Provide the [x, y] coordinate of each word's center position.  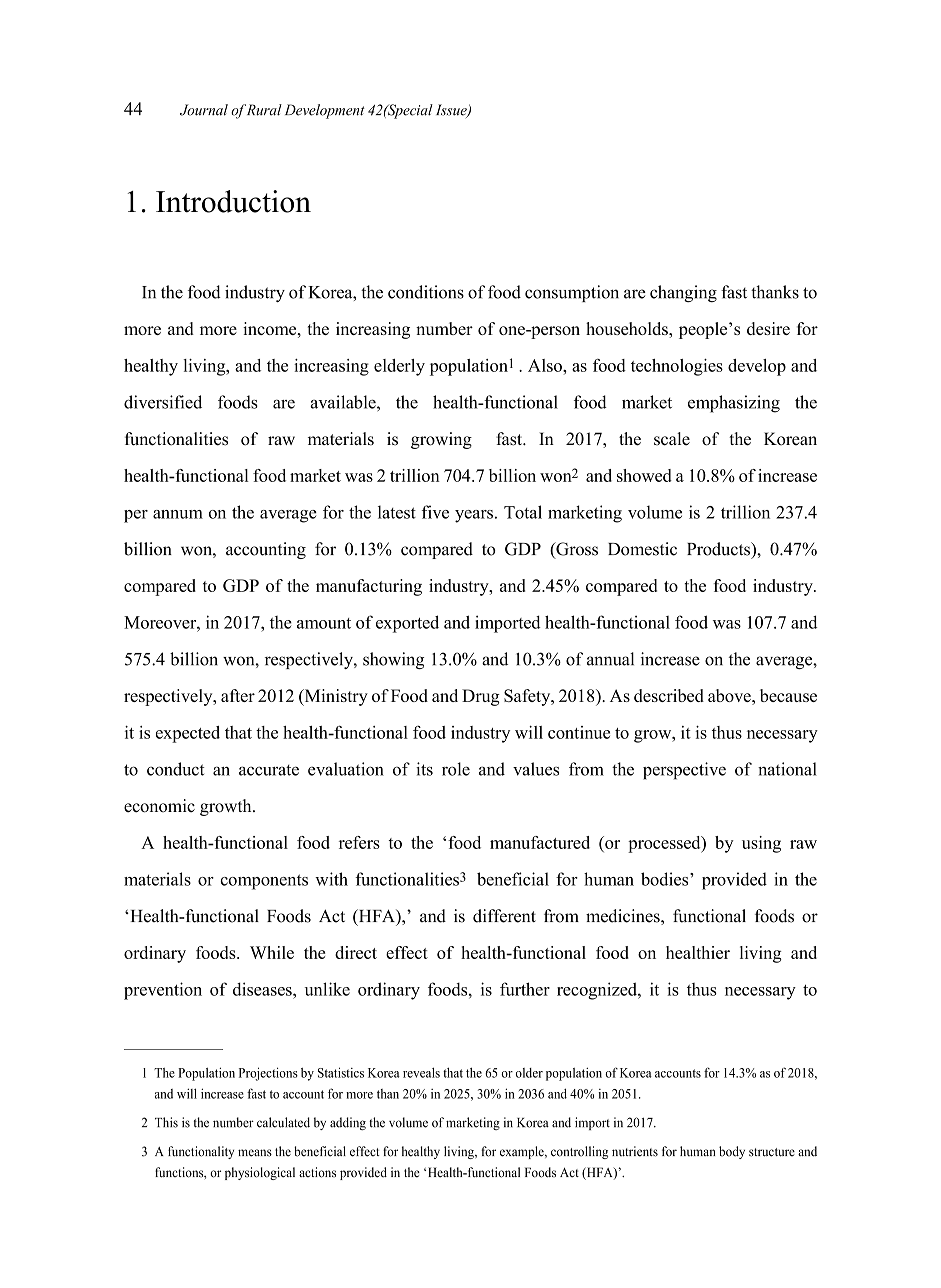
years [474, 516]
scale [672, 439]
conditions [426, 292]
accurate [269, 770]
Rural [264, 110]
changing [683, 293]
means [255, 1153]
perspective [684, 771]
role [456, 769]
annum [178, 514]
